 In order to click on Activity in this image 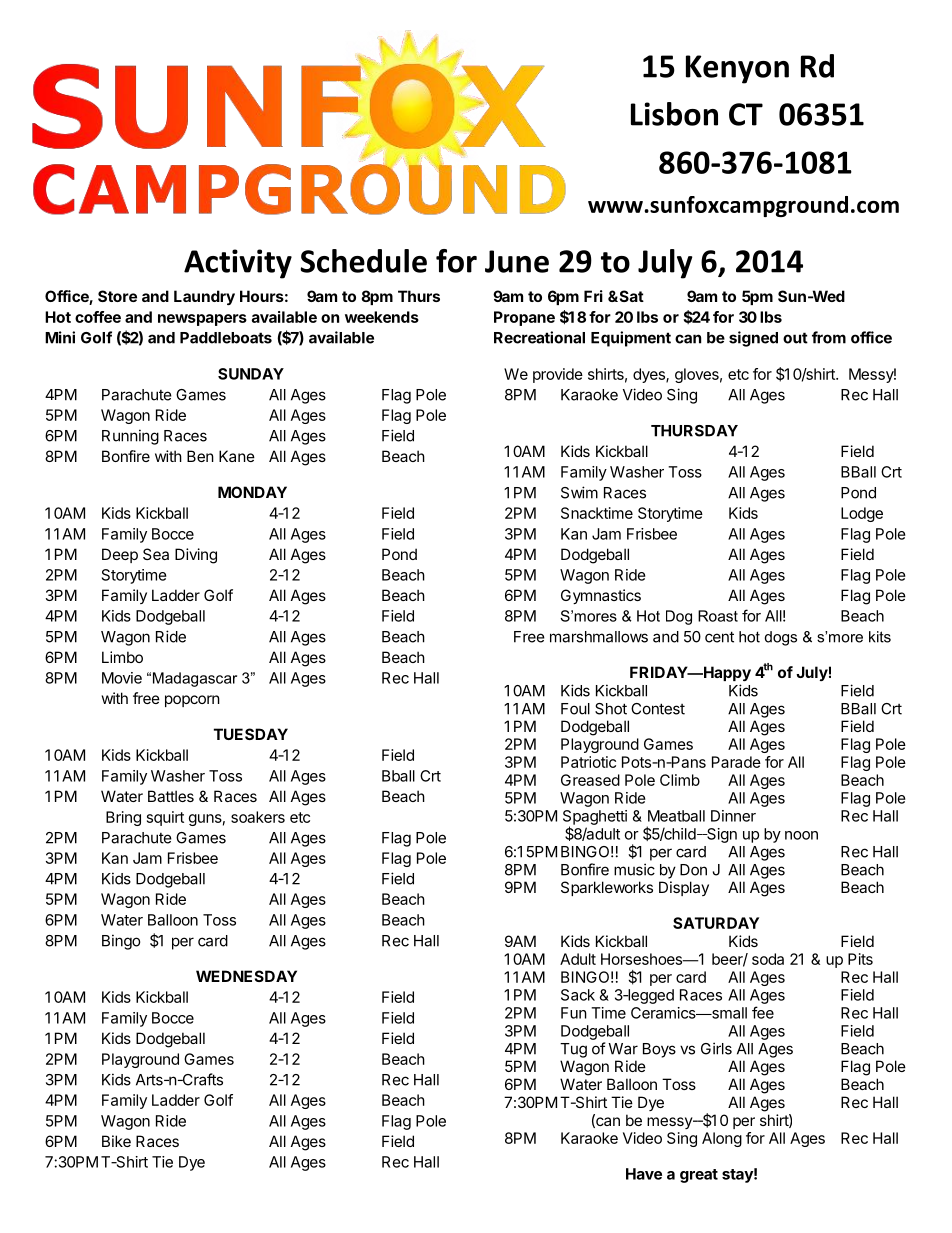, I will do `click(238, 264)`.
